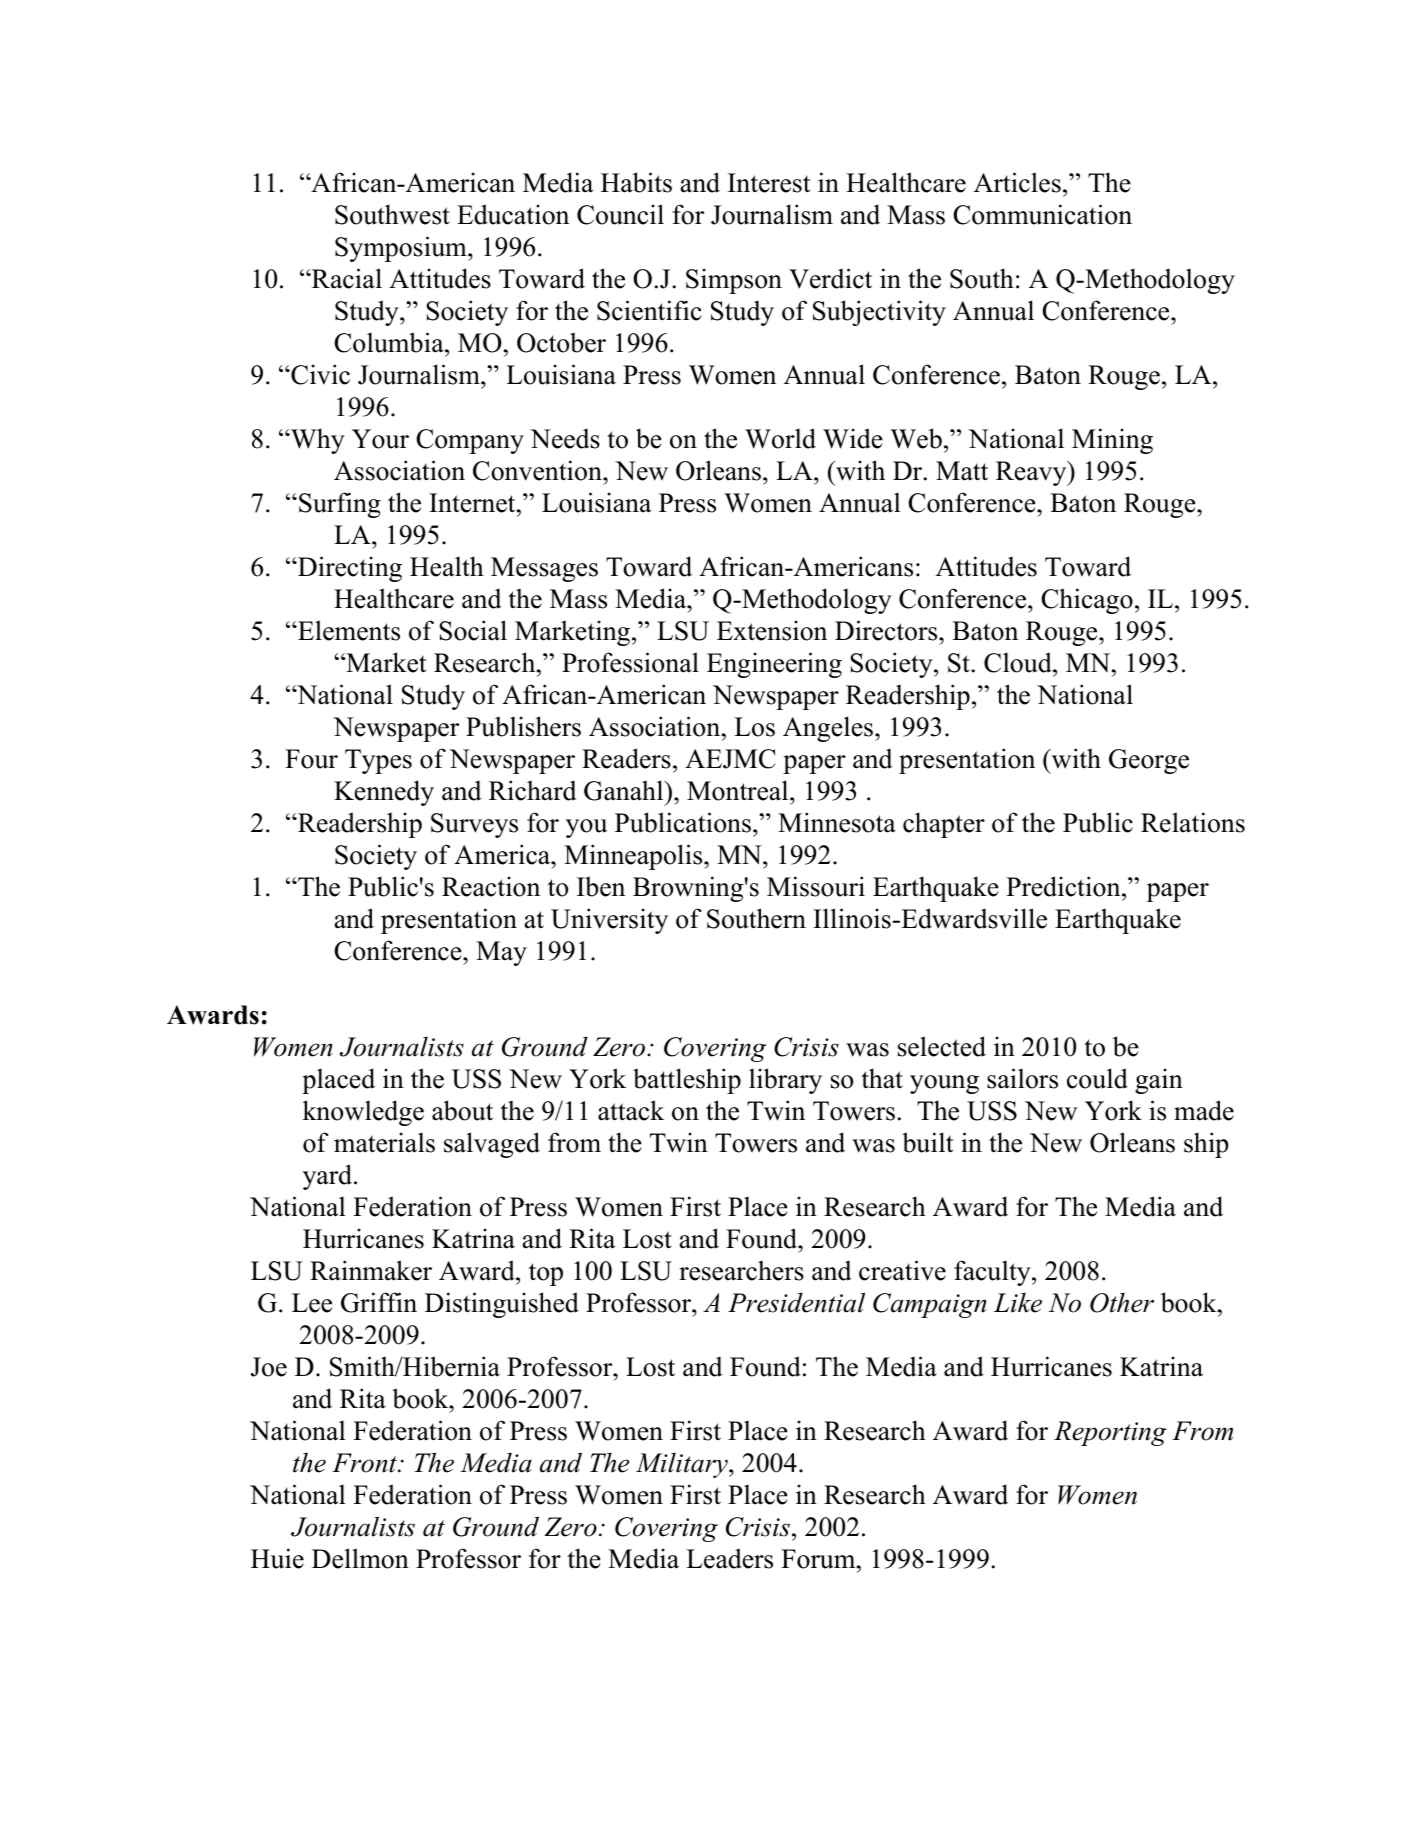  I want to click on May, so click(501, 953).
